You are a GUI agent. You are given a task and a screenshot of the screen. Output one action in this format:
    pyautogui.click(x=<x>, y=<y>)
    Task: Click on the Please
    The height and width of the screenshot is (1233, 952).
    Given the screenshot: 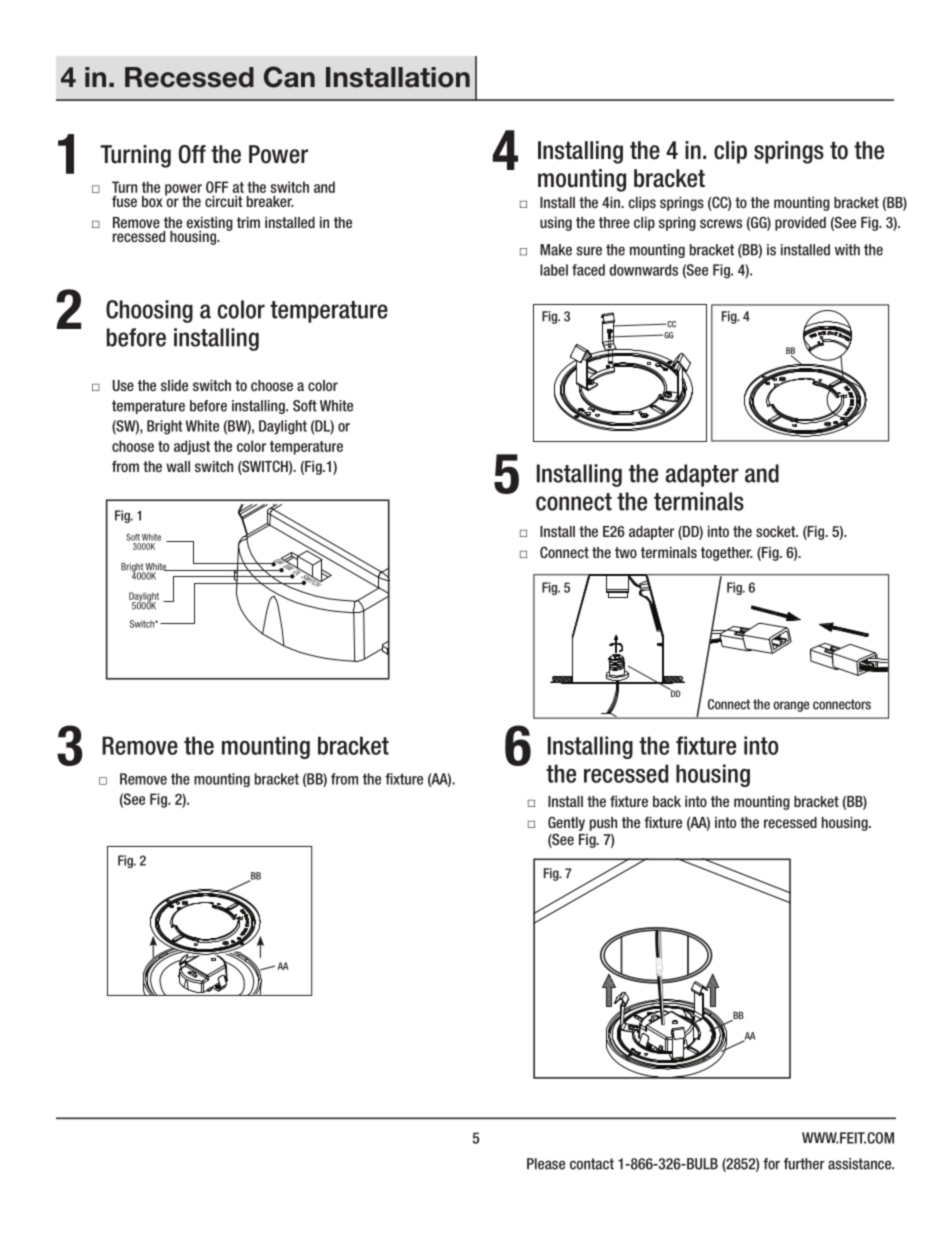 What is the action you would take?
    pyautogui.click(x=546, y=1164)
